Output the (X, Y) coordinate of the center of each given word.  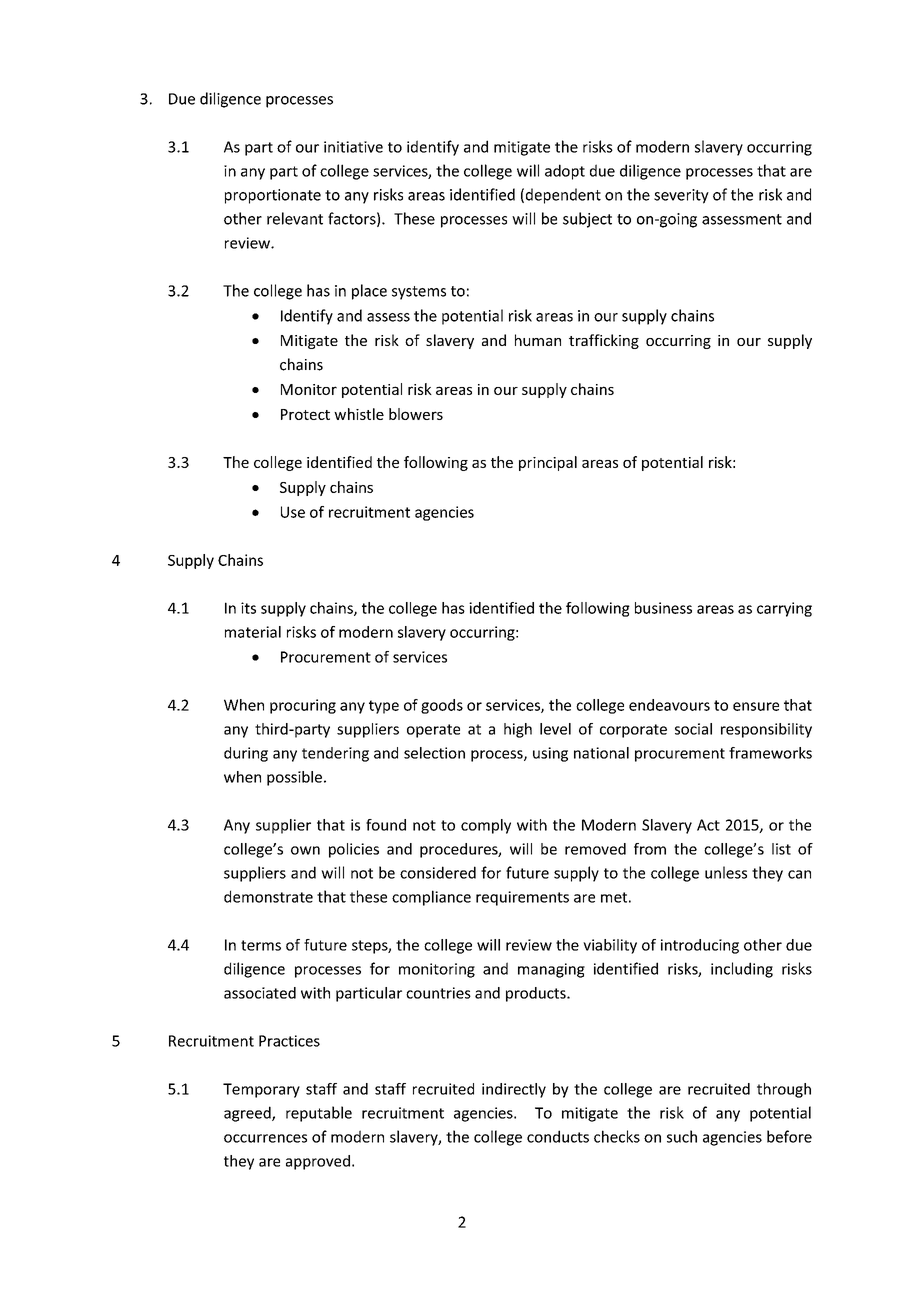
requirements (522, 898)
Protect (305, 414)
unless (726, 872)
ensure (756, 706)
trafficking (604, 341)
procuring (303, 706)
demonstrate (268, 896)
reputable (319, 1114)
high (518, 730)
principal (548, 463)
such (682, 1136)
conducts (558, 1136)
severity (681, 196)
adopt (565, 172)
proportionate (273, 196)
